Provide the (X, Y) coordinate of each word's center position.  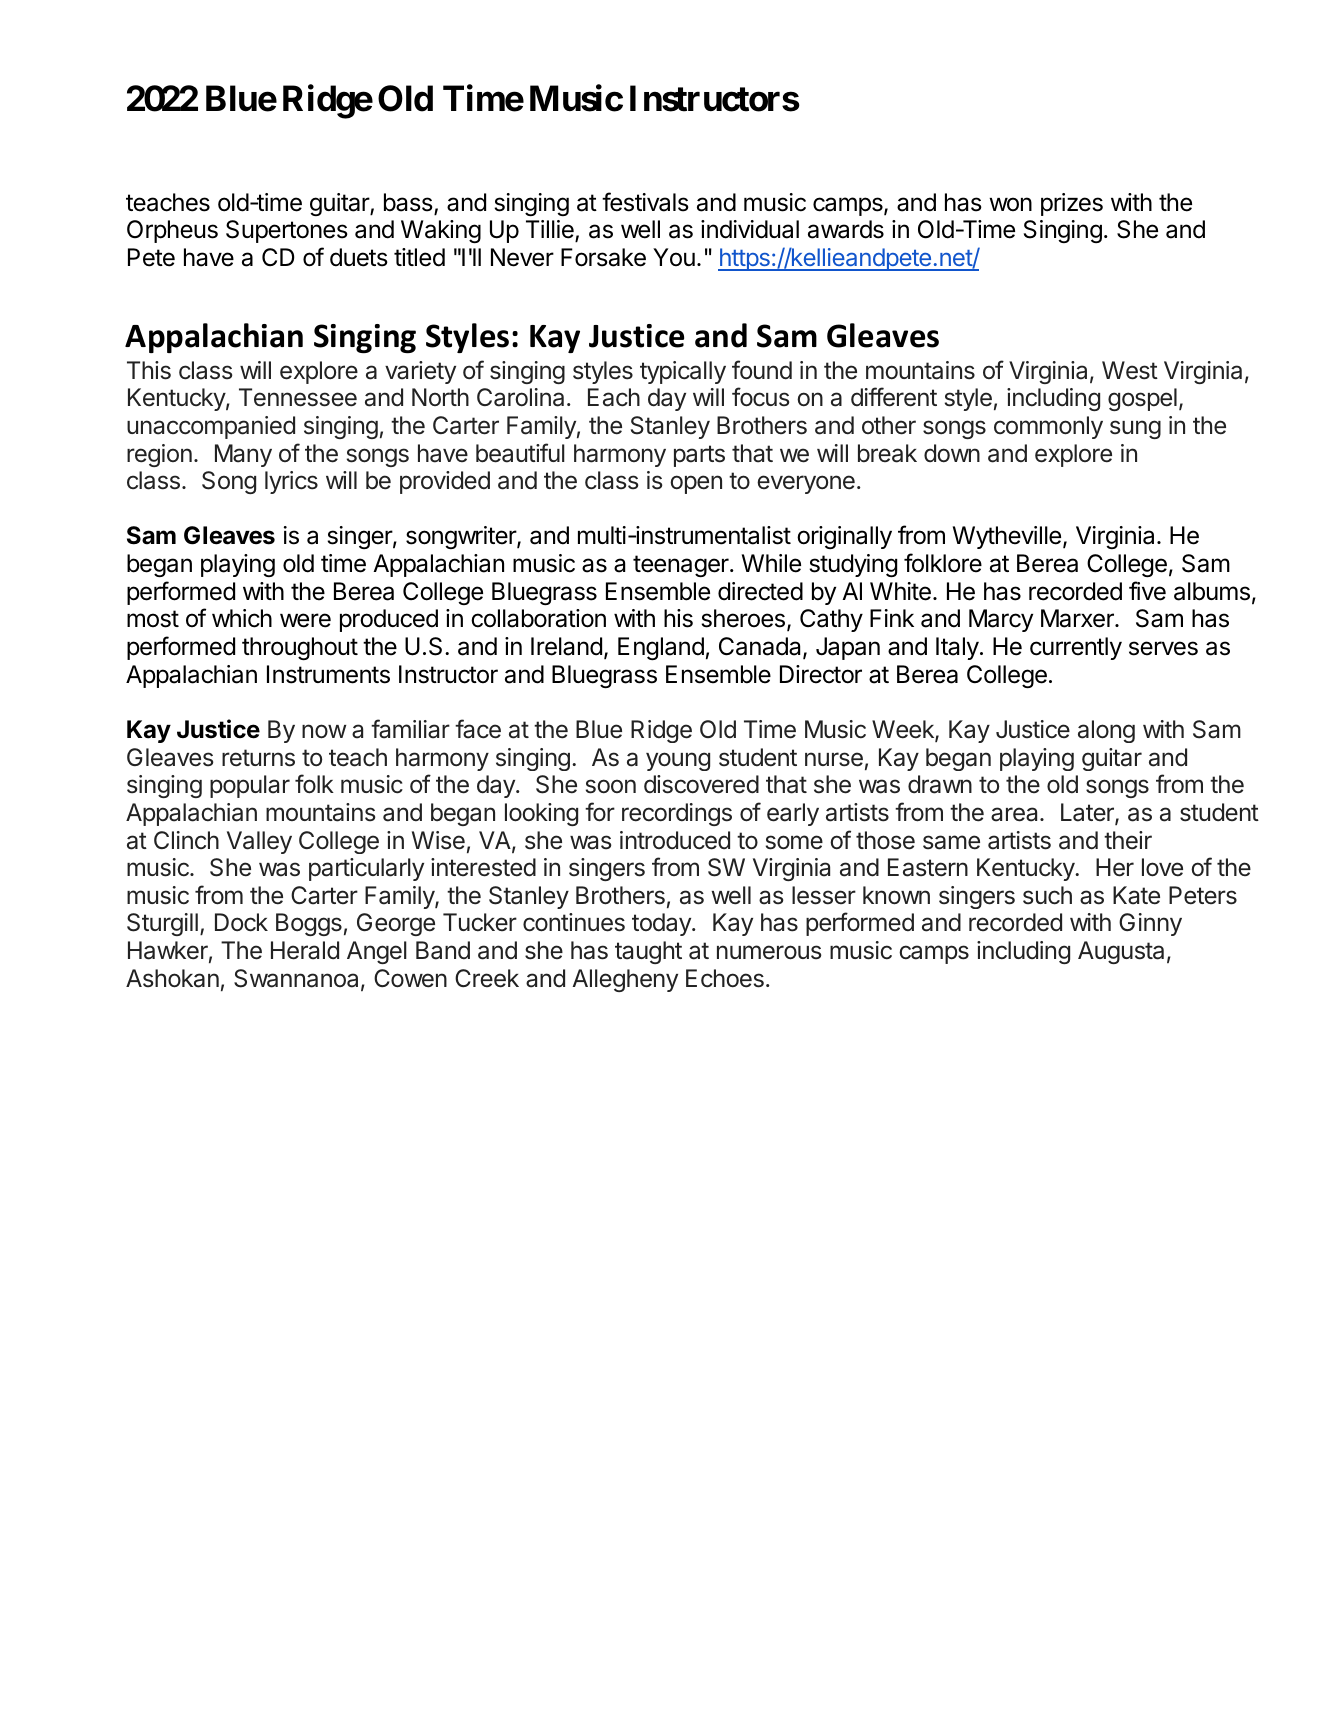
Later (1088, 813)
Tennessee (298, 397)
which (242, 618)
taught (648, 952)
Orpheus (172, 231)
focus (760, 397)
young (678, 761)
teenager (682, 566)
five (1147, 591)
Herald (305, 950)
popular (250, 786)
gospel (1142, 399)
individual (750, 229)
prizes (1072, 204)
